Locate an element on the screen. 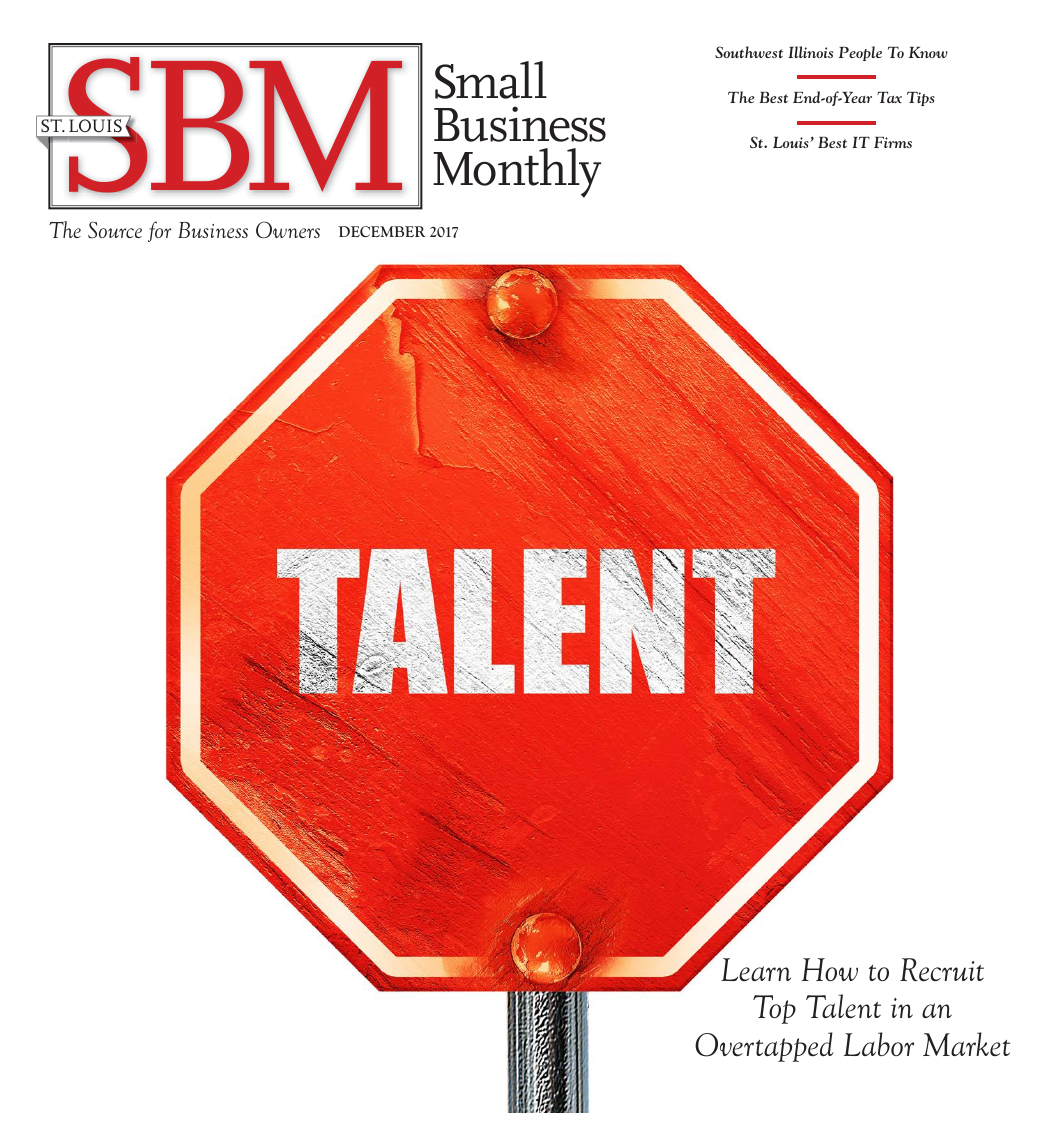 Image resolution: width=1052 pixels, height=1148 pixels. Recruit is located at coordinates (942, 969).
